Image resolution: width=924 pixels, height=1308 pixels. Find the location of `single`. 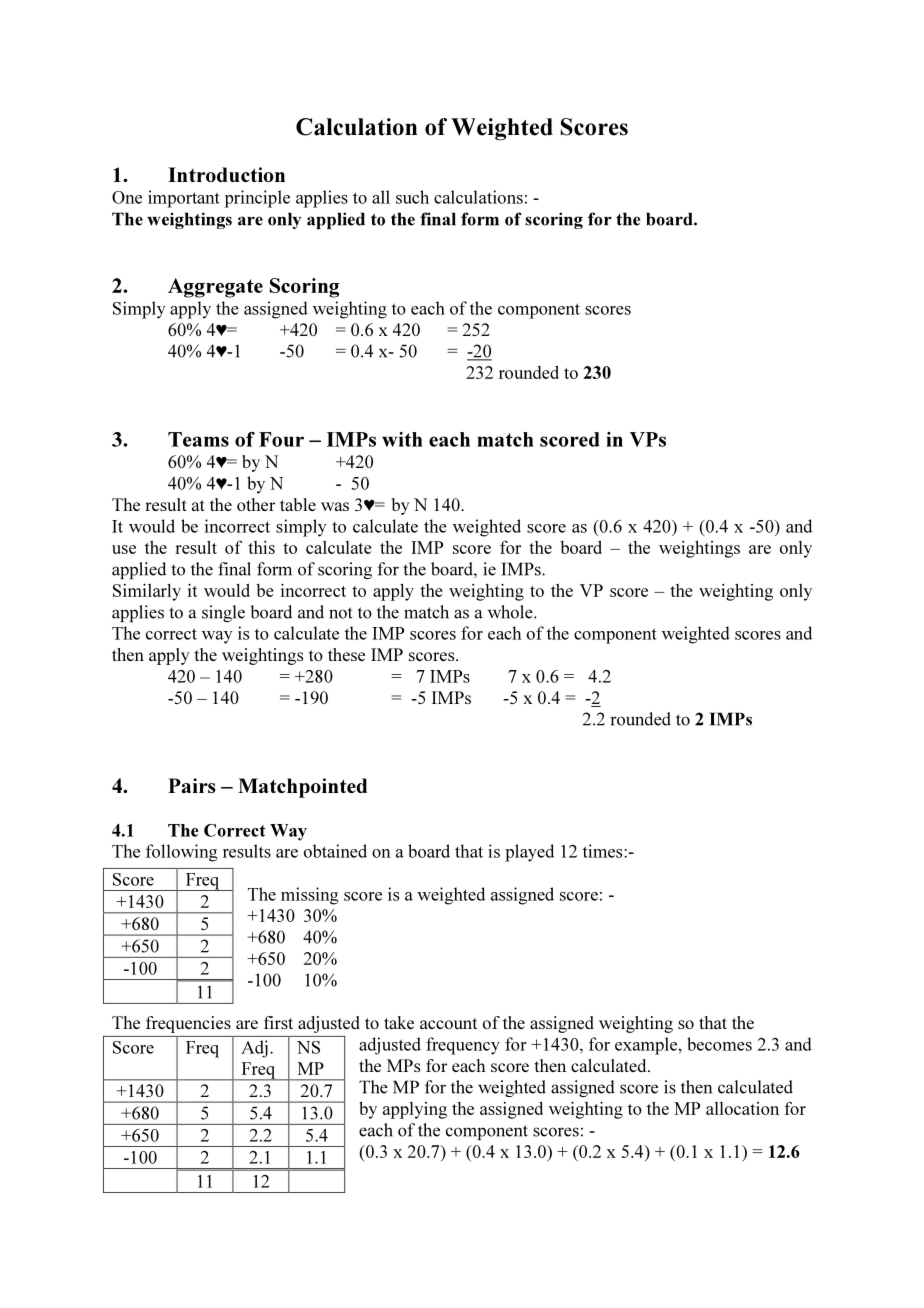

single is located at coordinates (223, 613).
